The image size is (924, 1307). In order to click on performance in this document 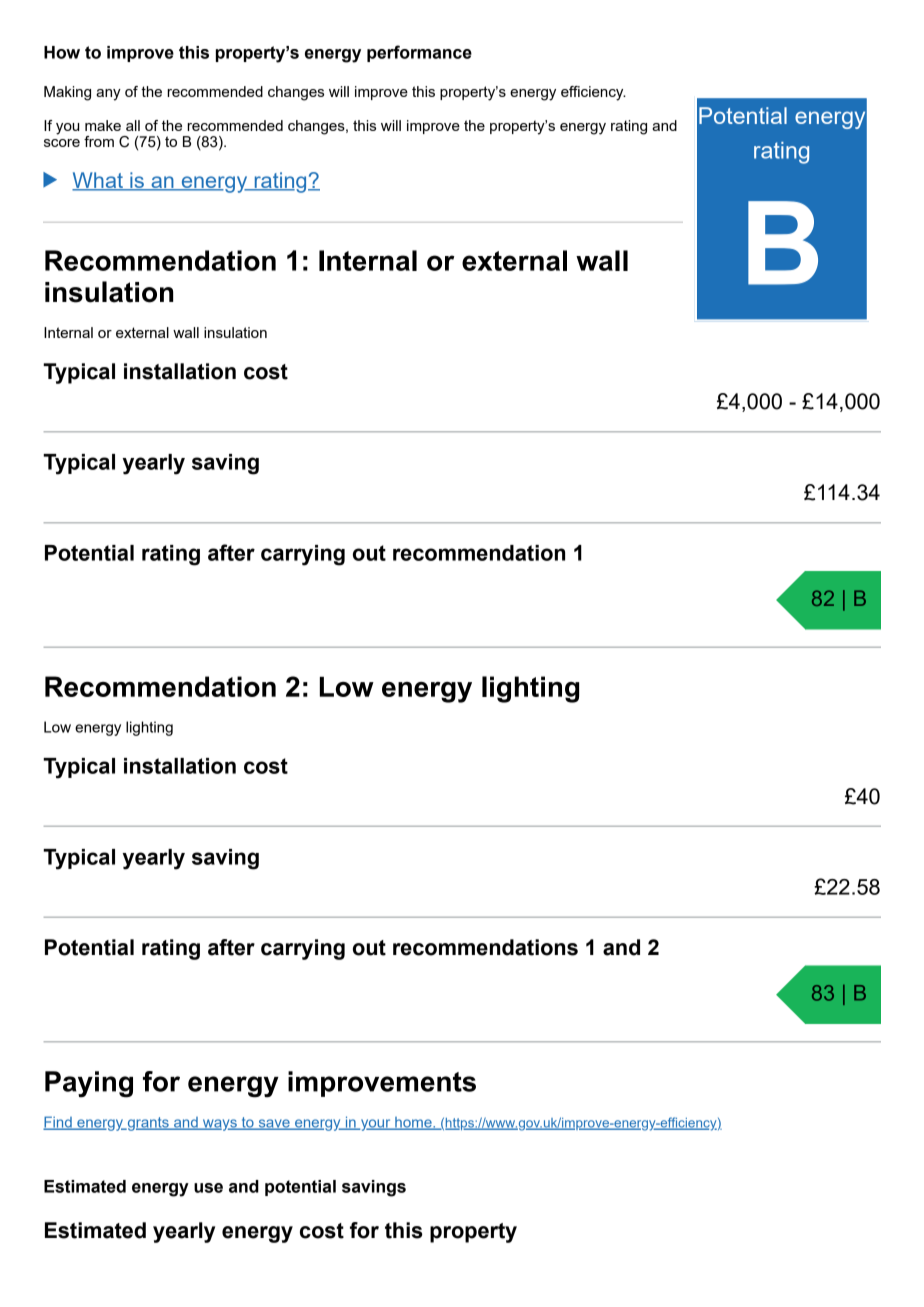, I will do `click(419, 53)`.
